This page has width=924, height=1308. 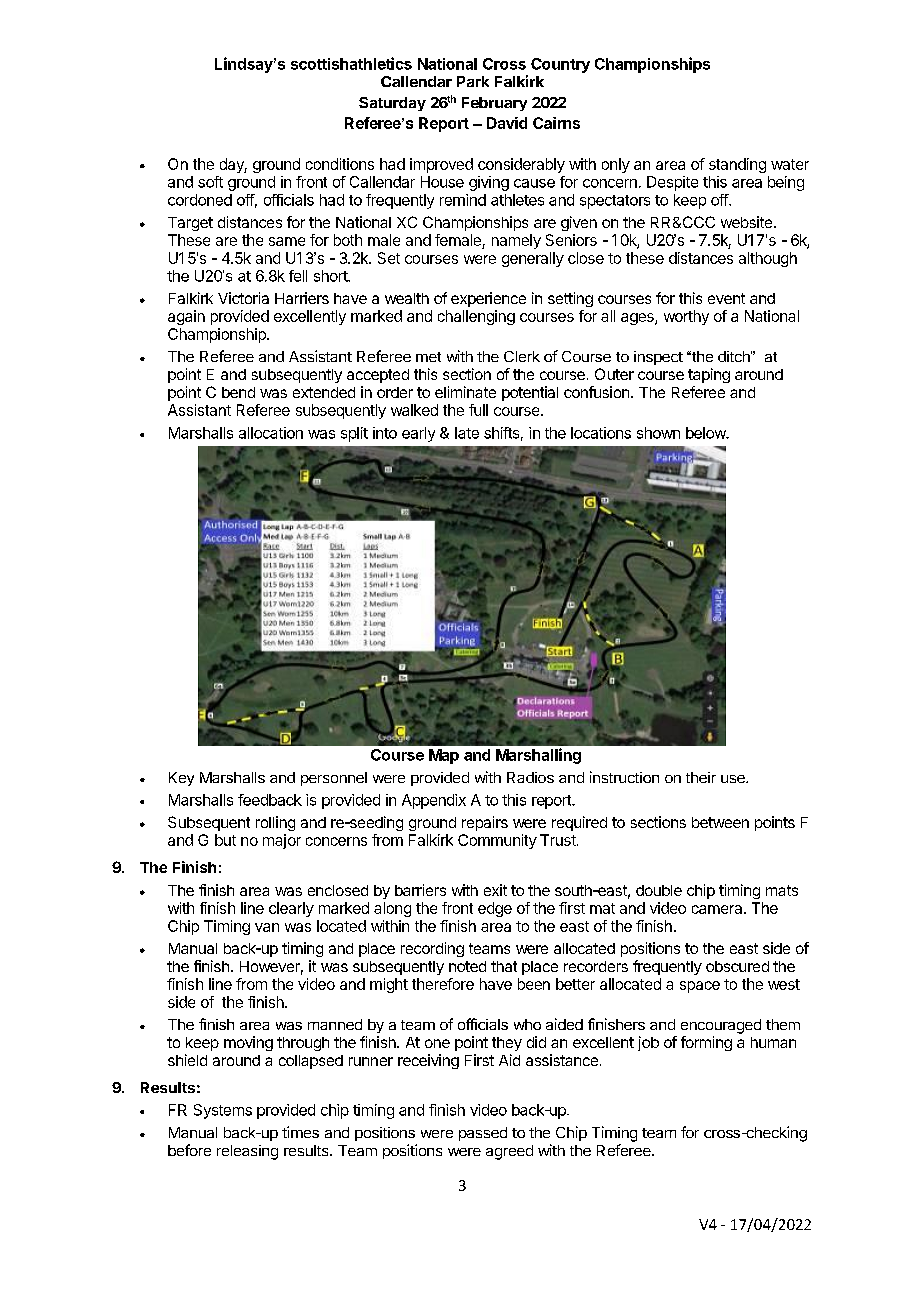 What do you see at coordinates (271, 433) in the page?
I see `allocation` at bounding box center [271, 433].
